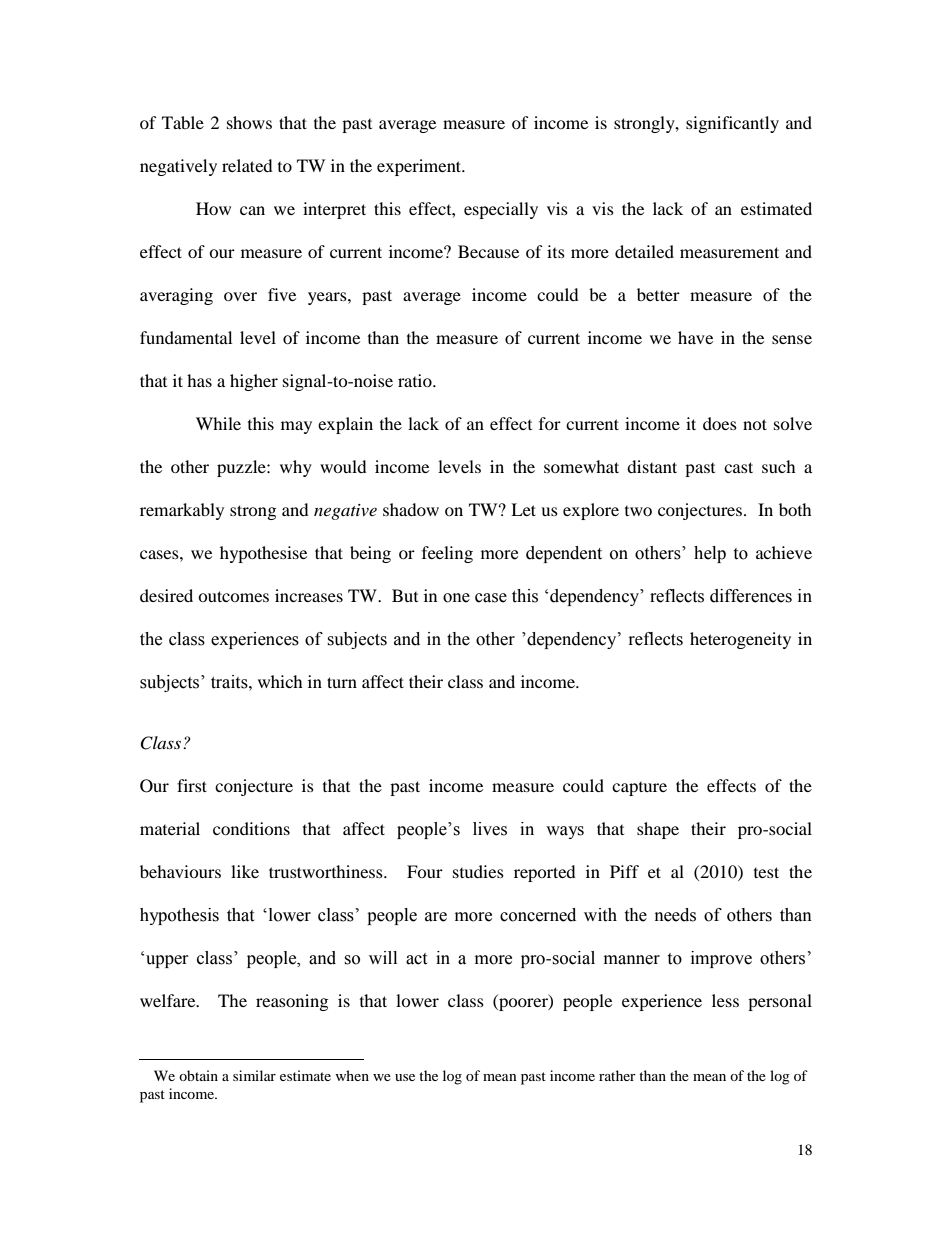 This screenshot has height=1233, width=952. What do you see at coordinates (732, 124) in the screenshot?
I see `significantly` at bounding box center [732, 124].
